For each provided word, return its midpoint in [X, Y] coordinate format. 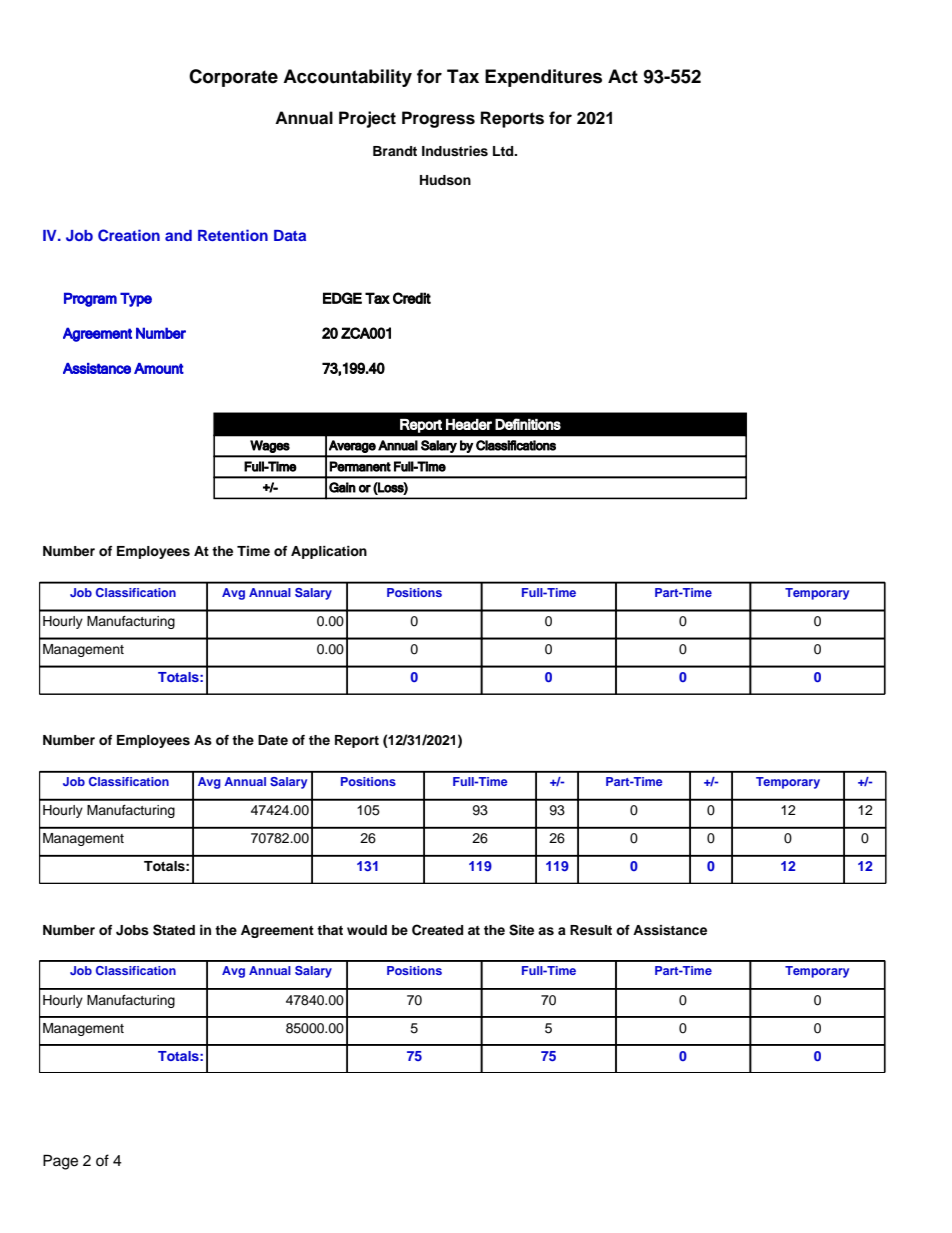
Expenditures [543, 78]
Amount [159, 368]
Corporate [233, 78]
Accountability [347, 78]
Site [521, 930]
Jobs [132, 930]
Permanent [360, 466]
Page [60, 1162]
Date [273, 740]
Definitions [528, 424]
